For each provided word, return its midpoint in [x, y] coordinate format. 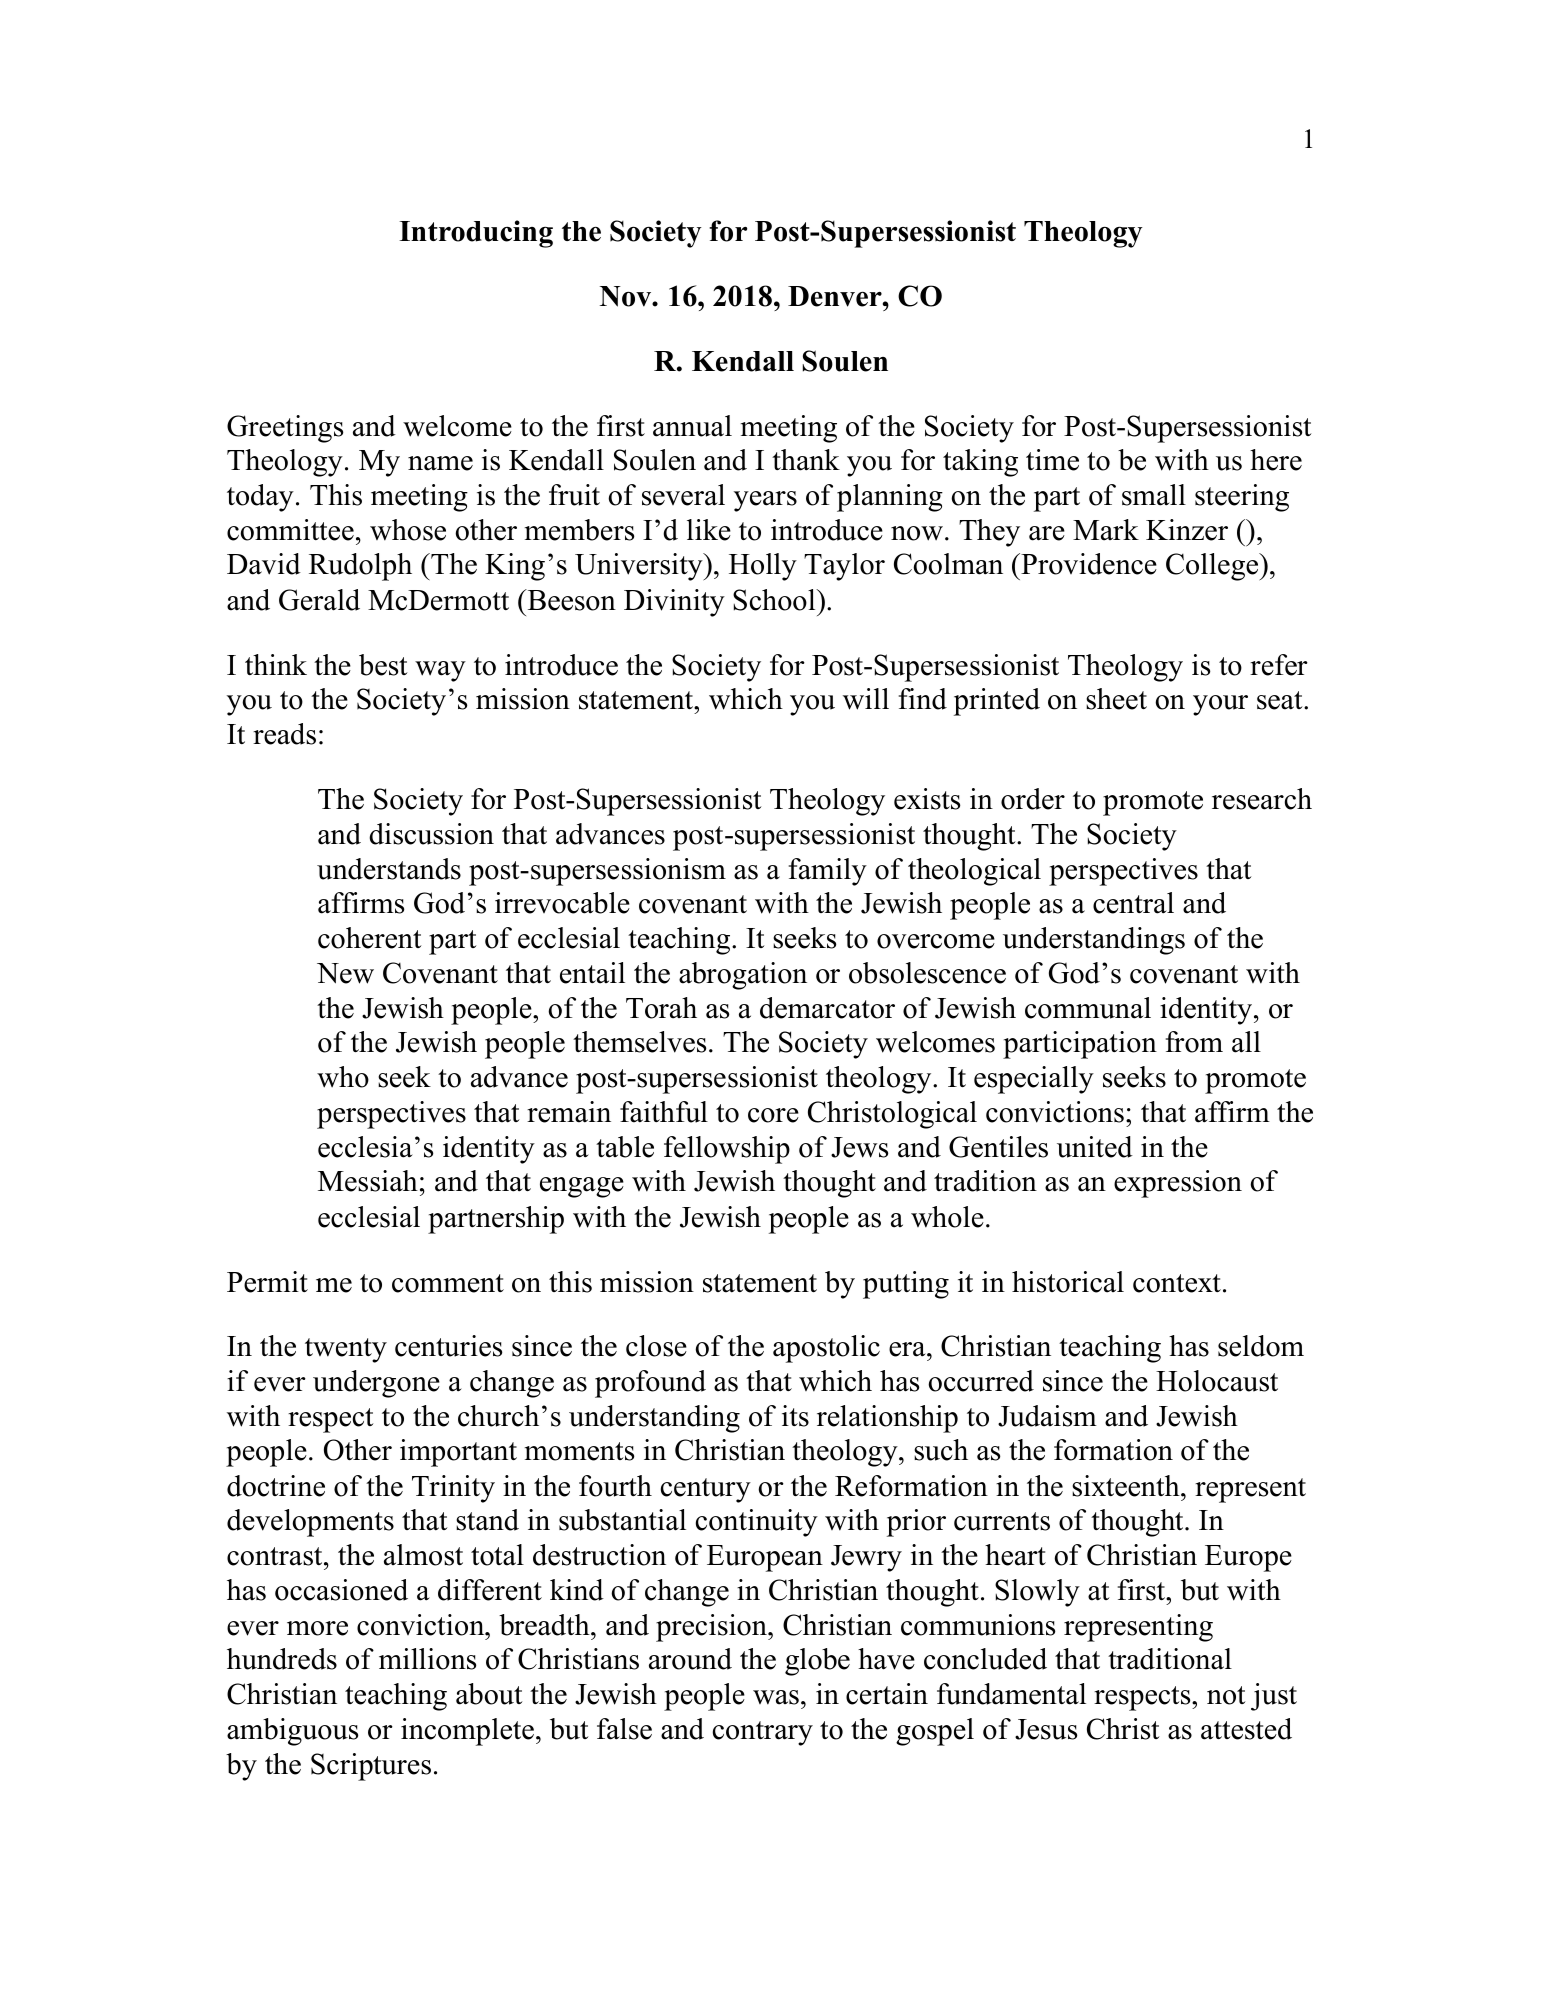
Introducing [476, 234]
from [1194, 1042]
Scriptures [371, 1767]
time [1052, 460]
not [1226, 1695]
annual [692, 426]
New [345, 973]
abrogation [743, 976]
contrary [763, 1733]
